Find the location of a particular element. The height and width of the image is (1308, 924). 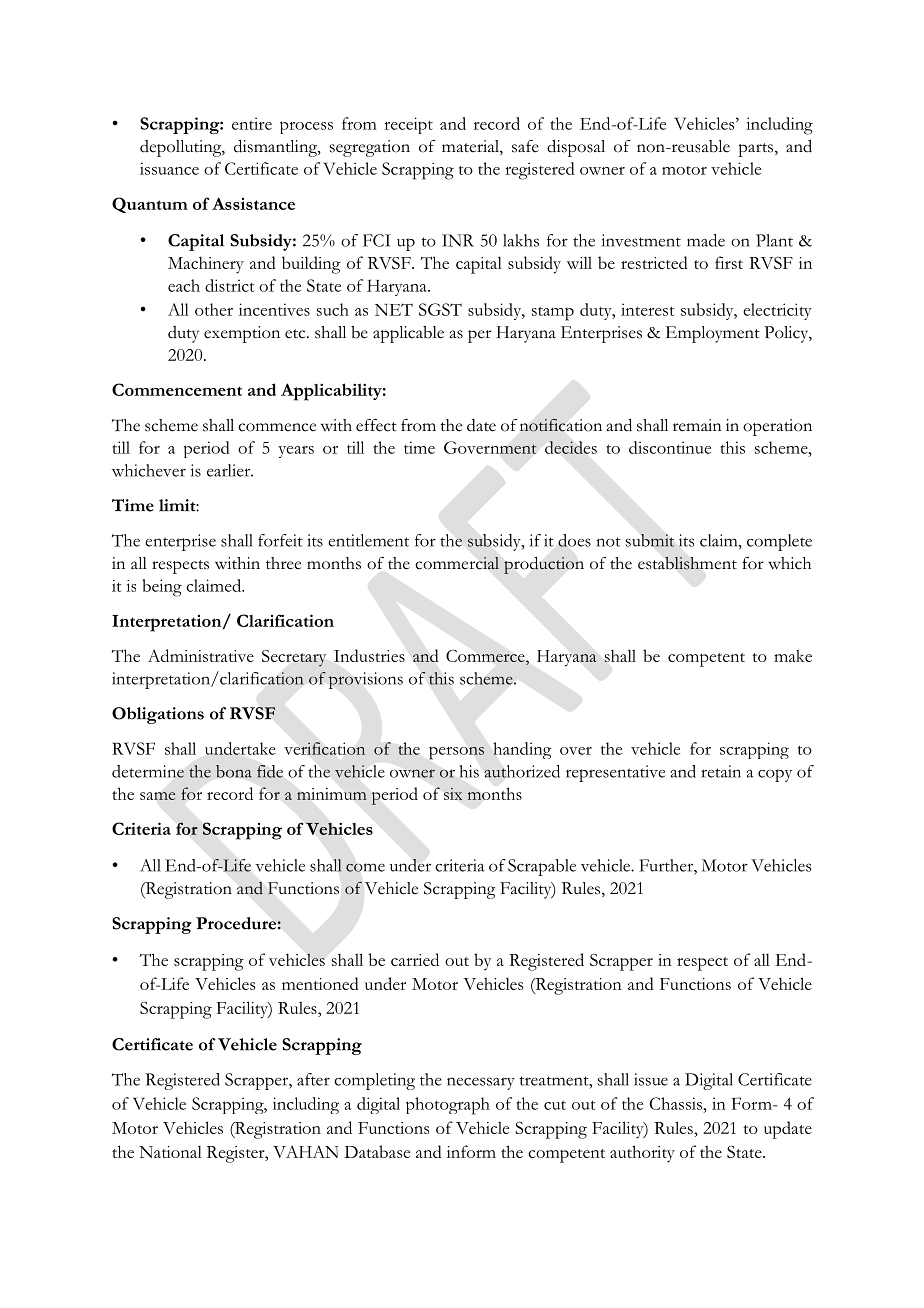

Administrative is located at coordinates (201, 655).
